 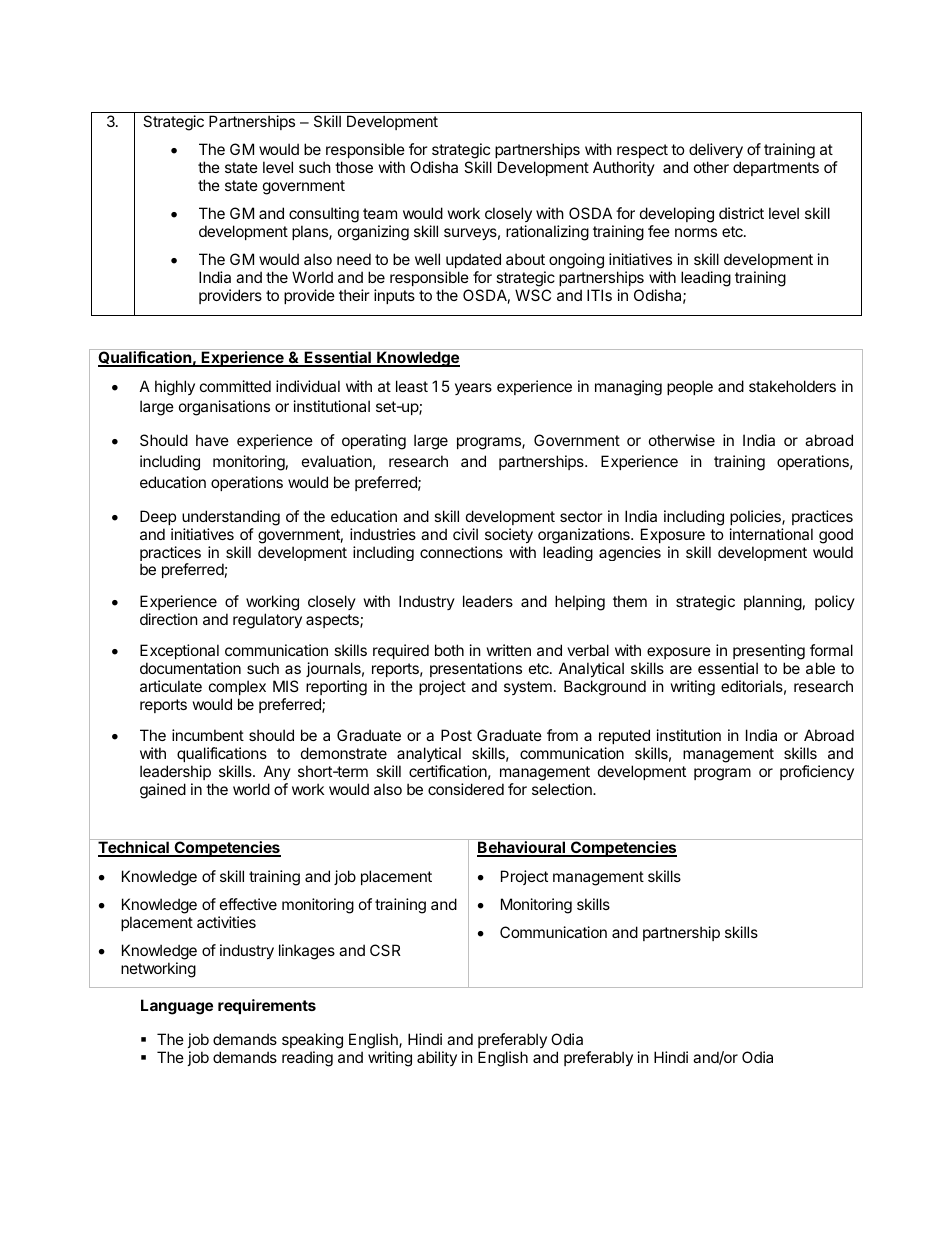 What do you see at coordinates (547, 233) in the screenshot?
I see `rationalizing` at bounding box center [547, 233].
